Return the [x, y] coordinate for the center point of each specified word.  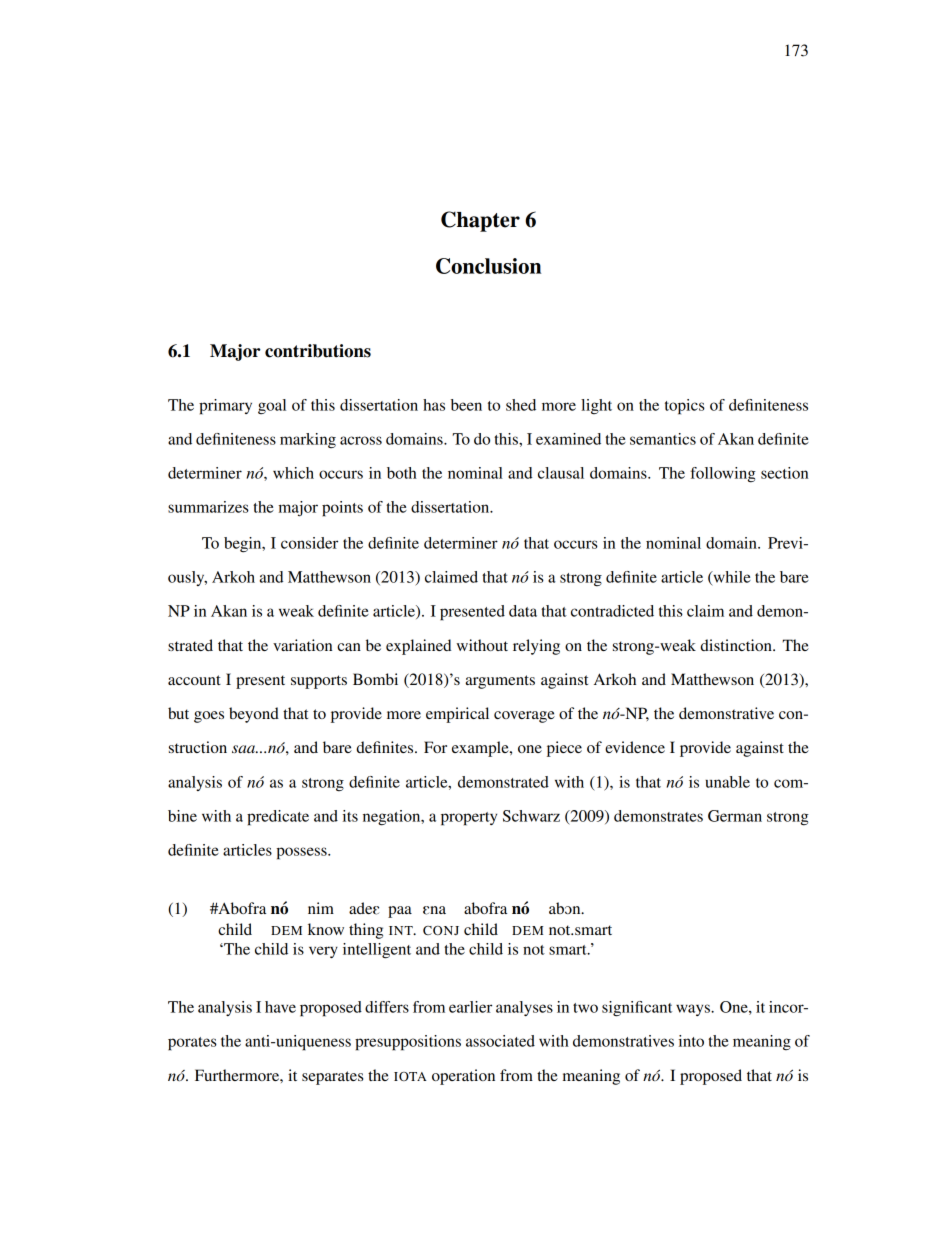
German [735, 816]
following [723, 475]
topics [685, 407]
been [466, 405]
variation [302, 645]
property [469, 819]
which [293, 473]
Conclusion [488, 266]
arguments [500, 682]
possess [302, 853]
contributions [318, 351]
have [280, 1007]
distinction [737, 645]
